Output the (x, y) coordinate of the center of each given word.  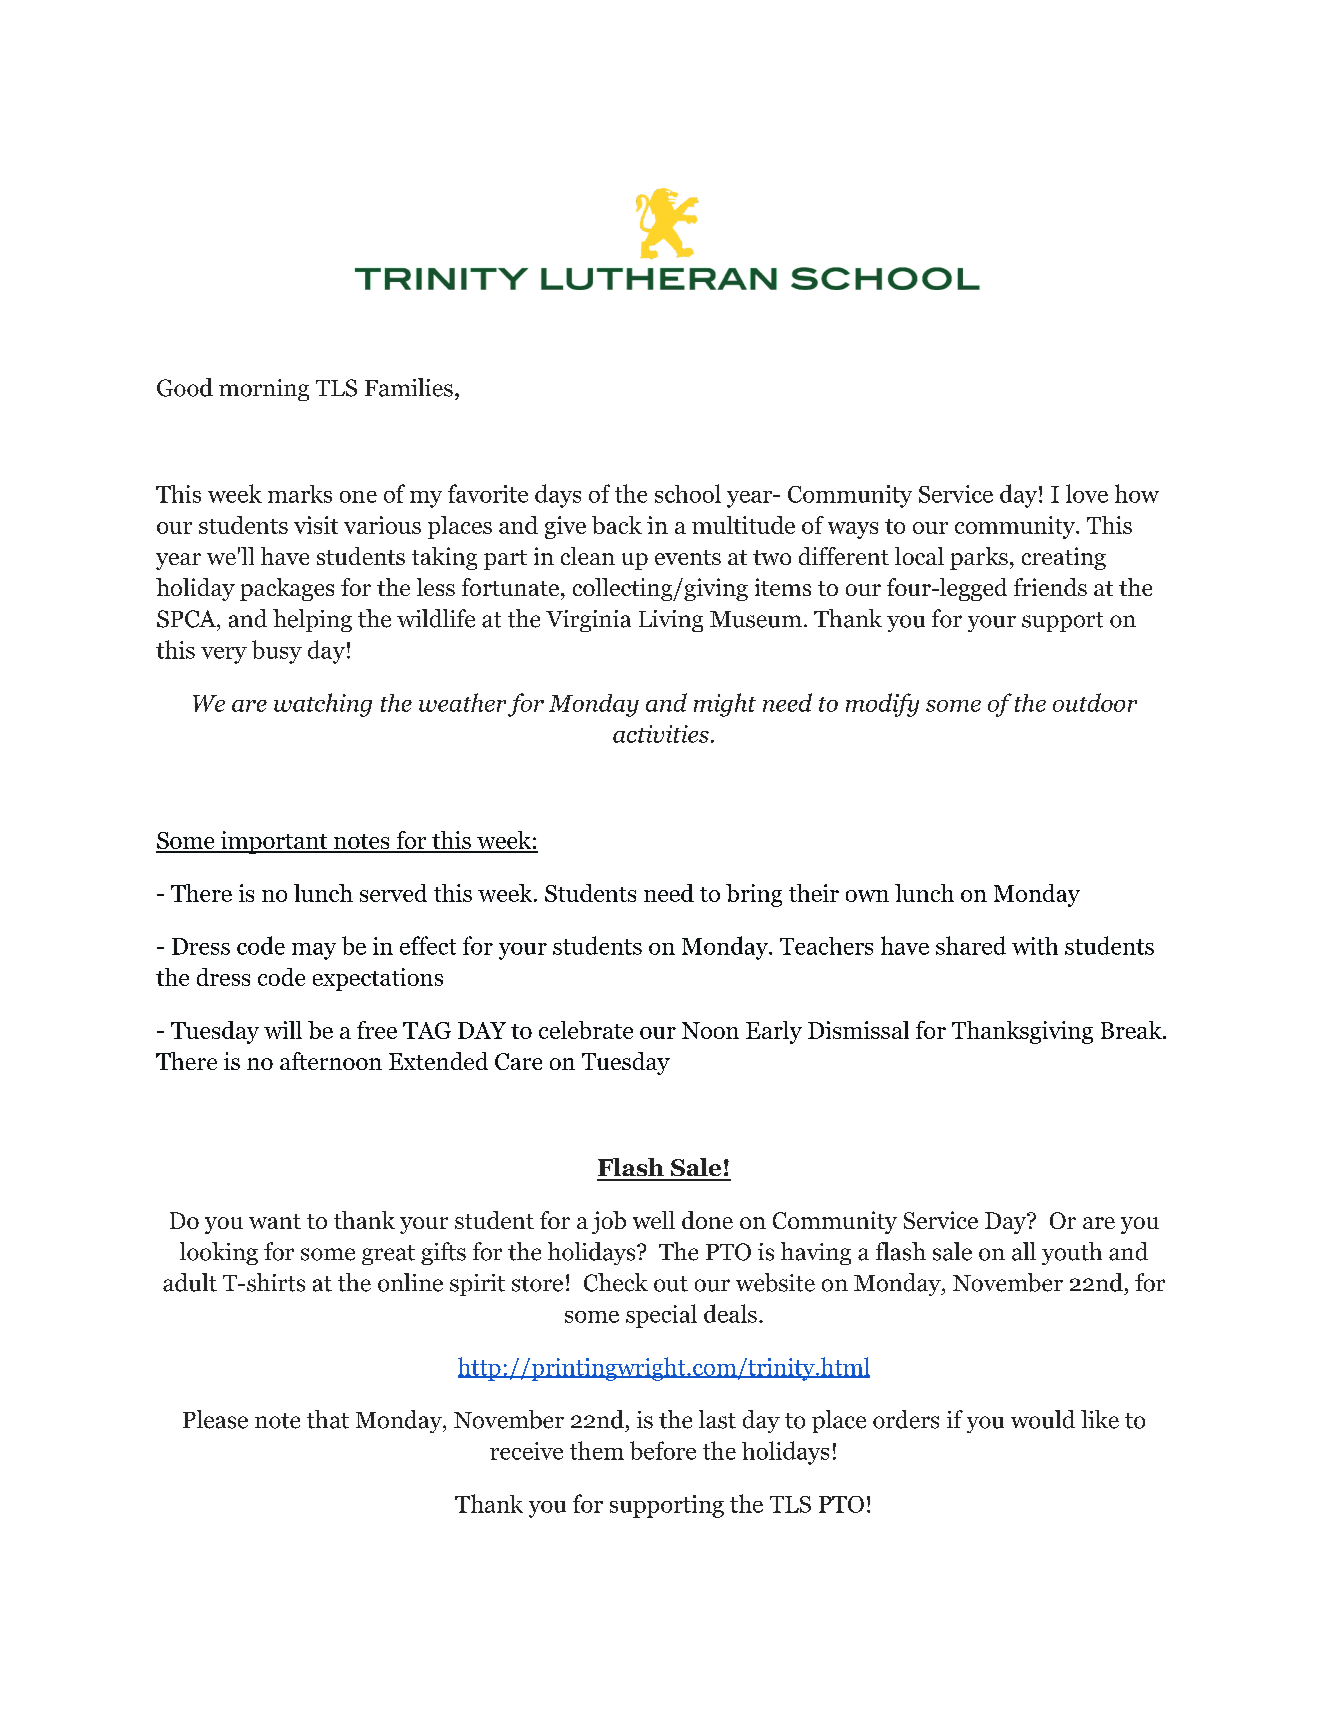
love (1087, 493)
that (328, 1419)
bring (754, 895)
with (1035, 946)
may (314, 951)
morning (264, 390)
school (688, 493)
